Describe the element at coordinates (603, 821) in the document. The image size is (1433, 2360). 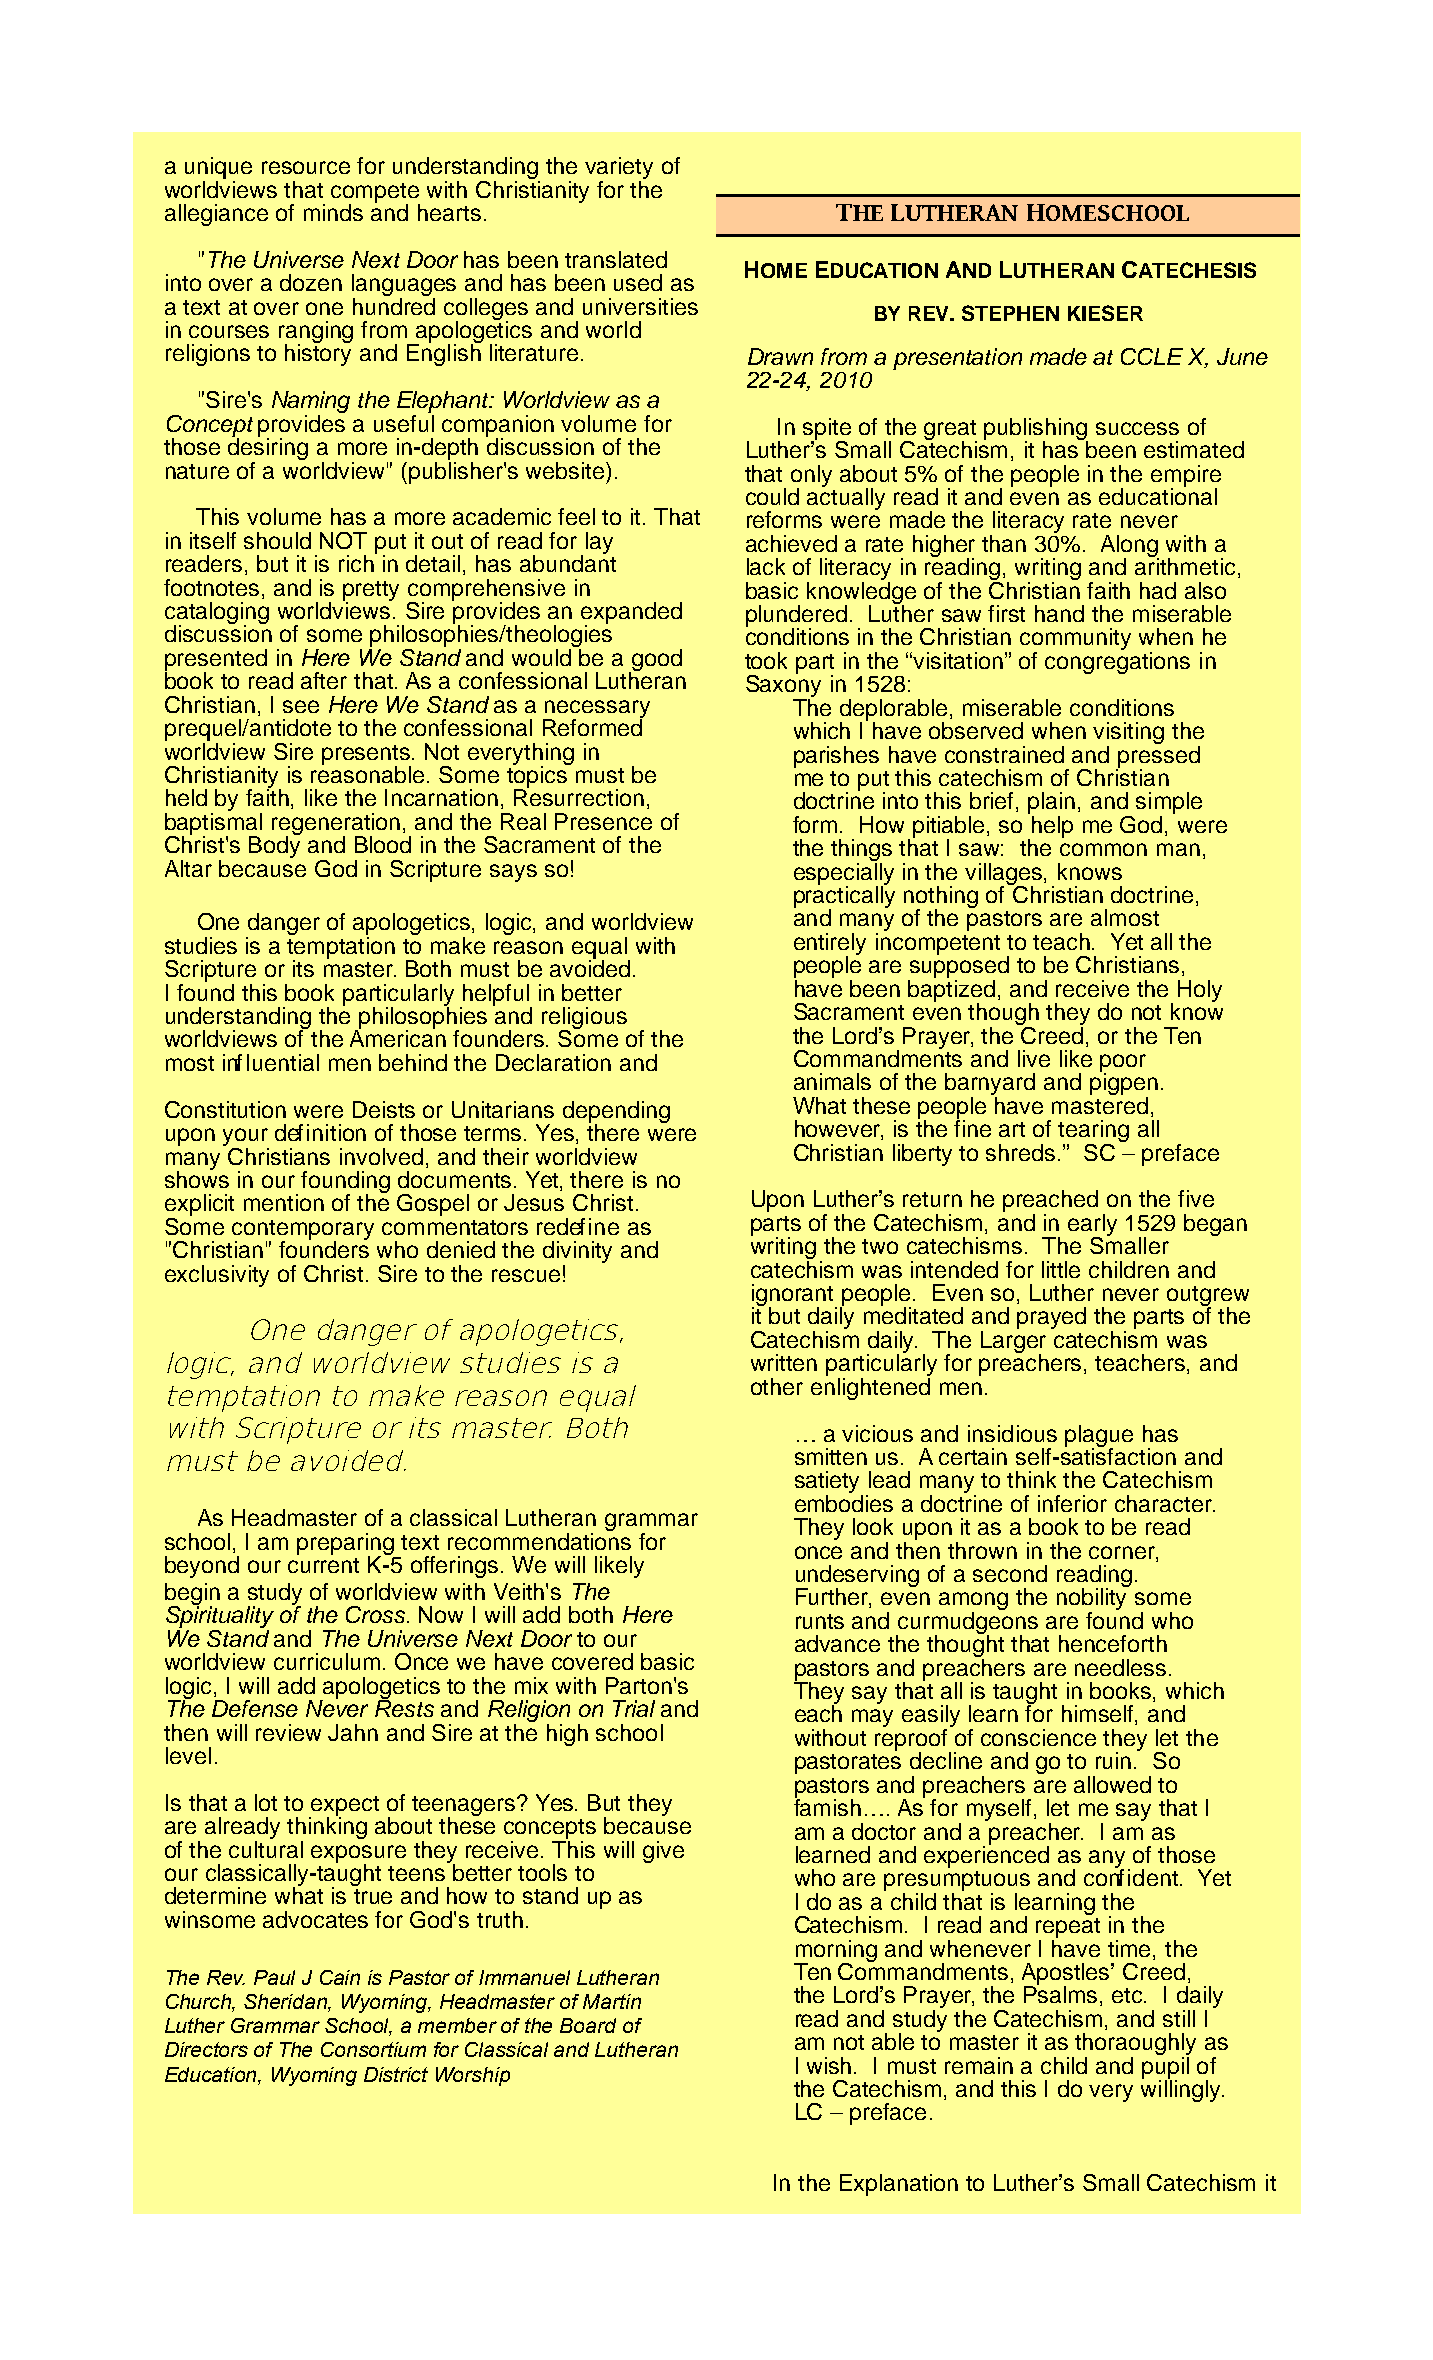
I see `Presence` at that location.
